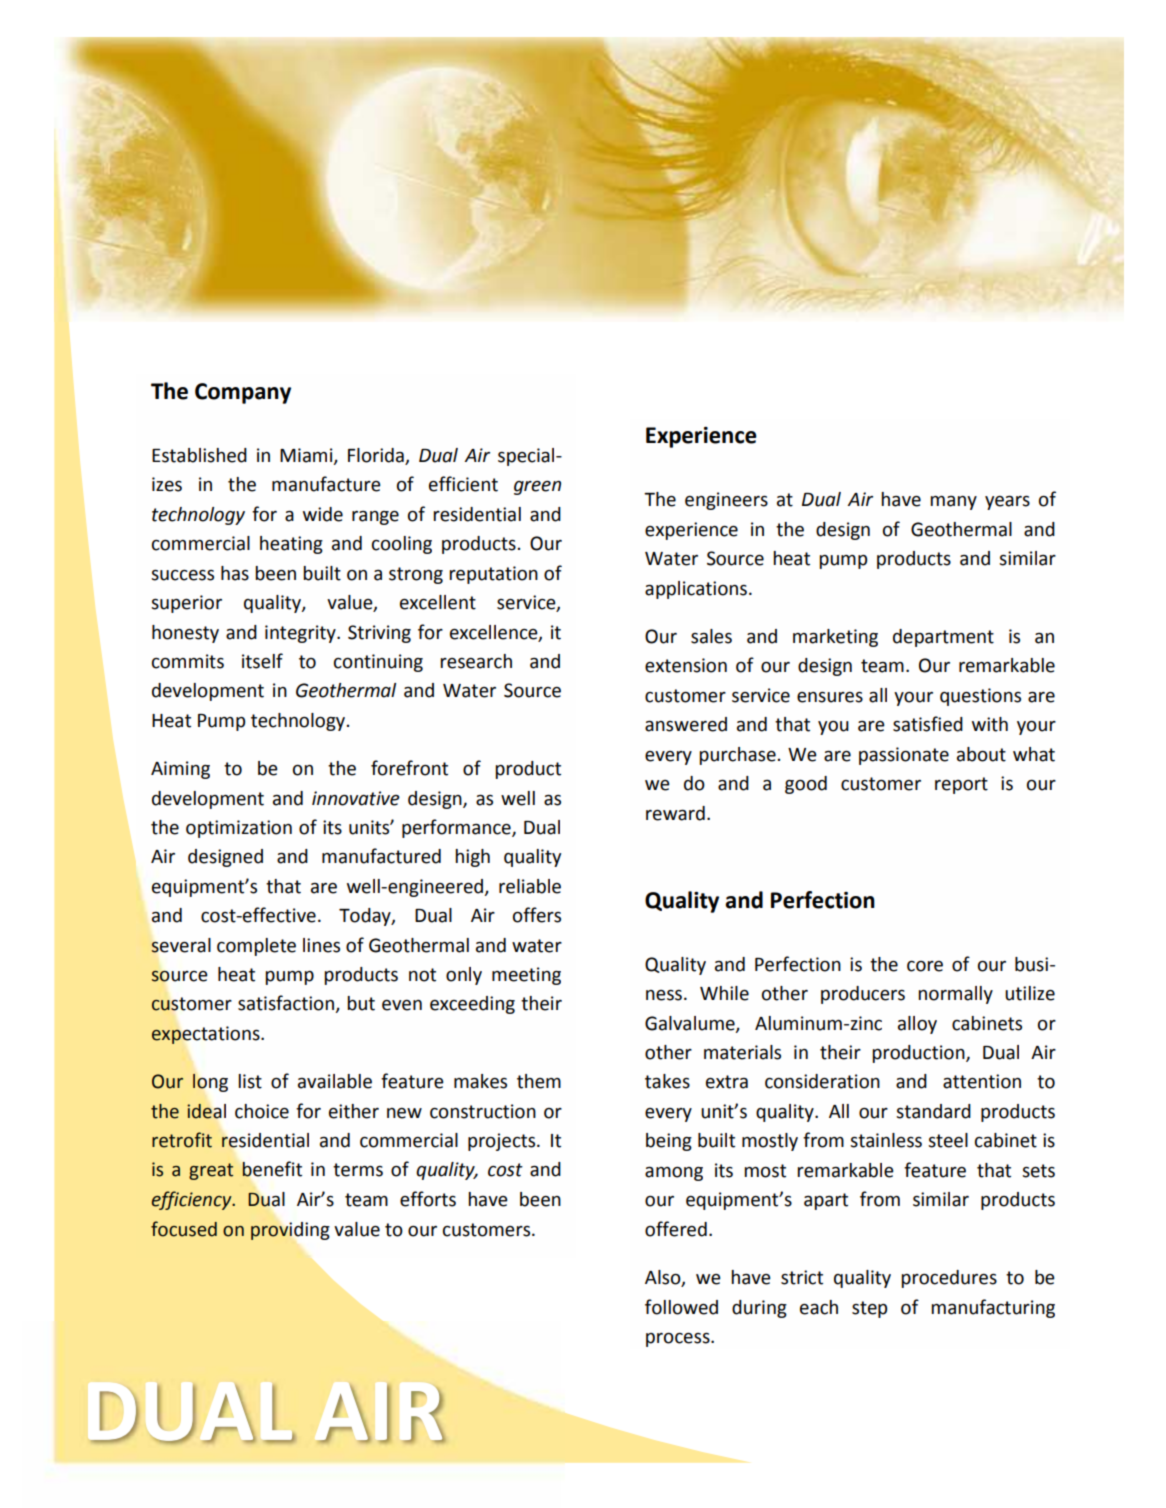 The image size is (1166, 1508). Describe the element at coordinates (943, 638) in the screenshot. I see `department` at that location.
